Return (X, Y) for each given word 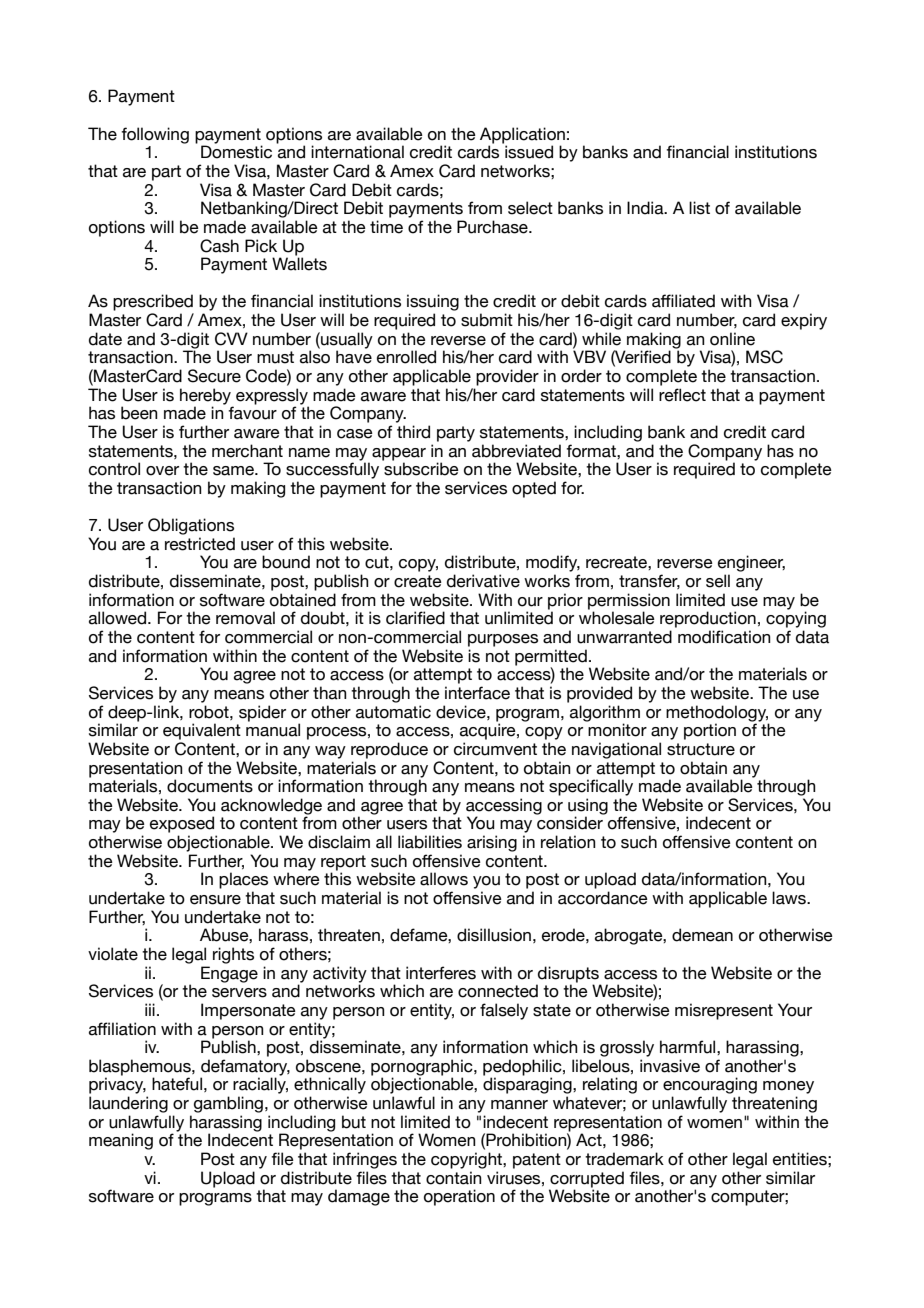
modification (724, 637)
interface (477, 693)
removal (245, 618)
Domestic (236, 152)
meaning (121, 1141)
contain (454, 1178)
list (699, 208)
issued (529, 152)
